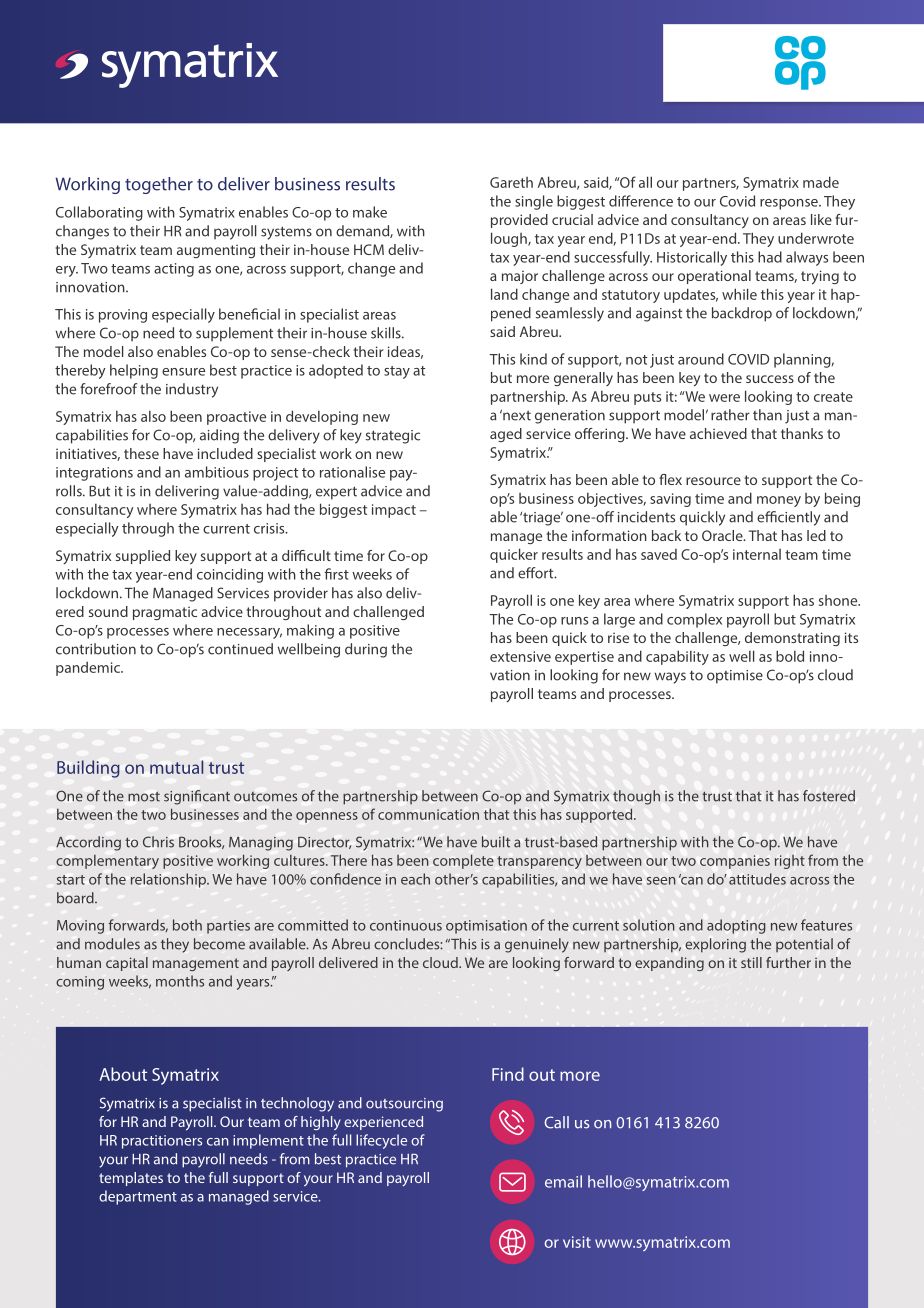 The width and height of the screenshot is (924, 1308). I want to click on relationship, so click(169, 880).
